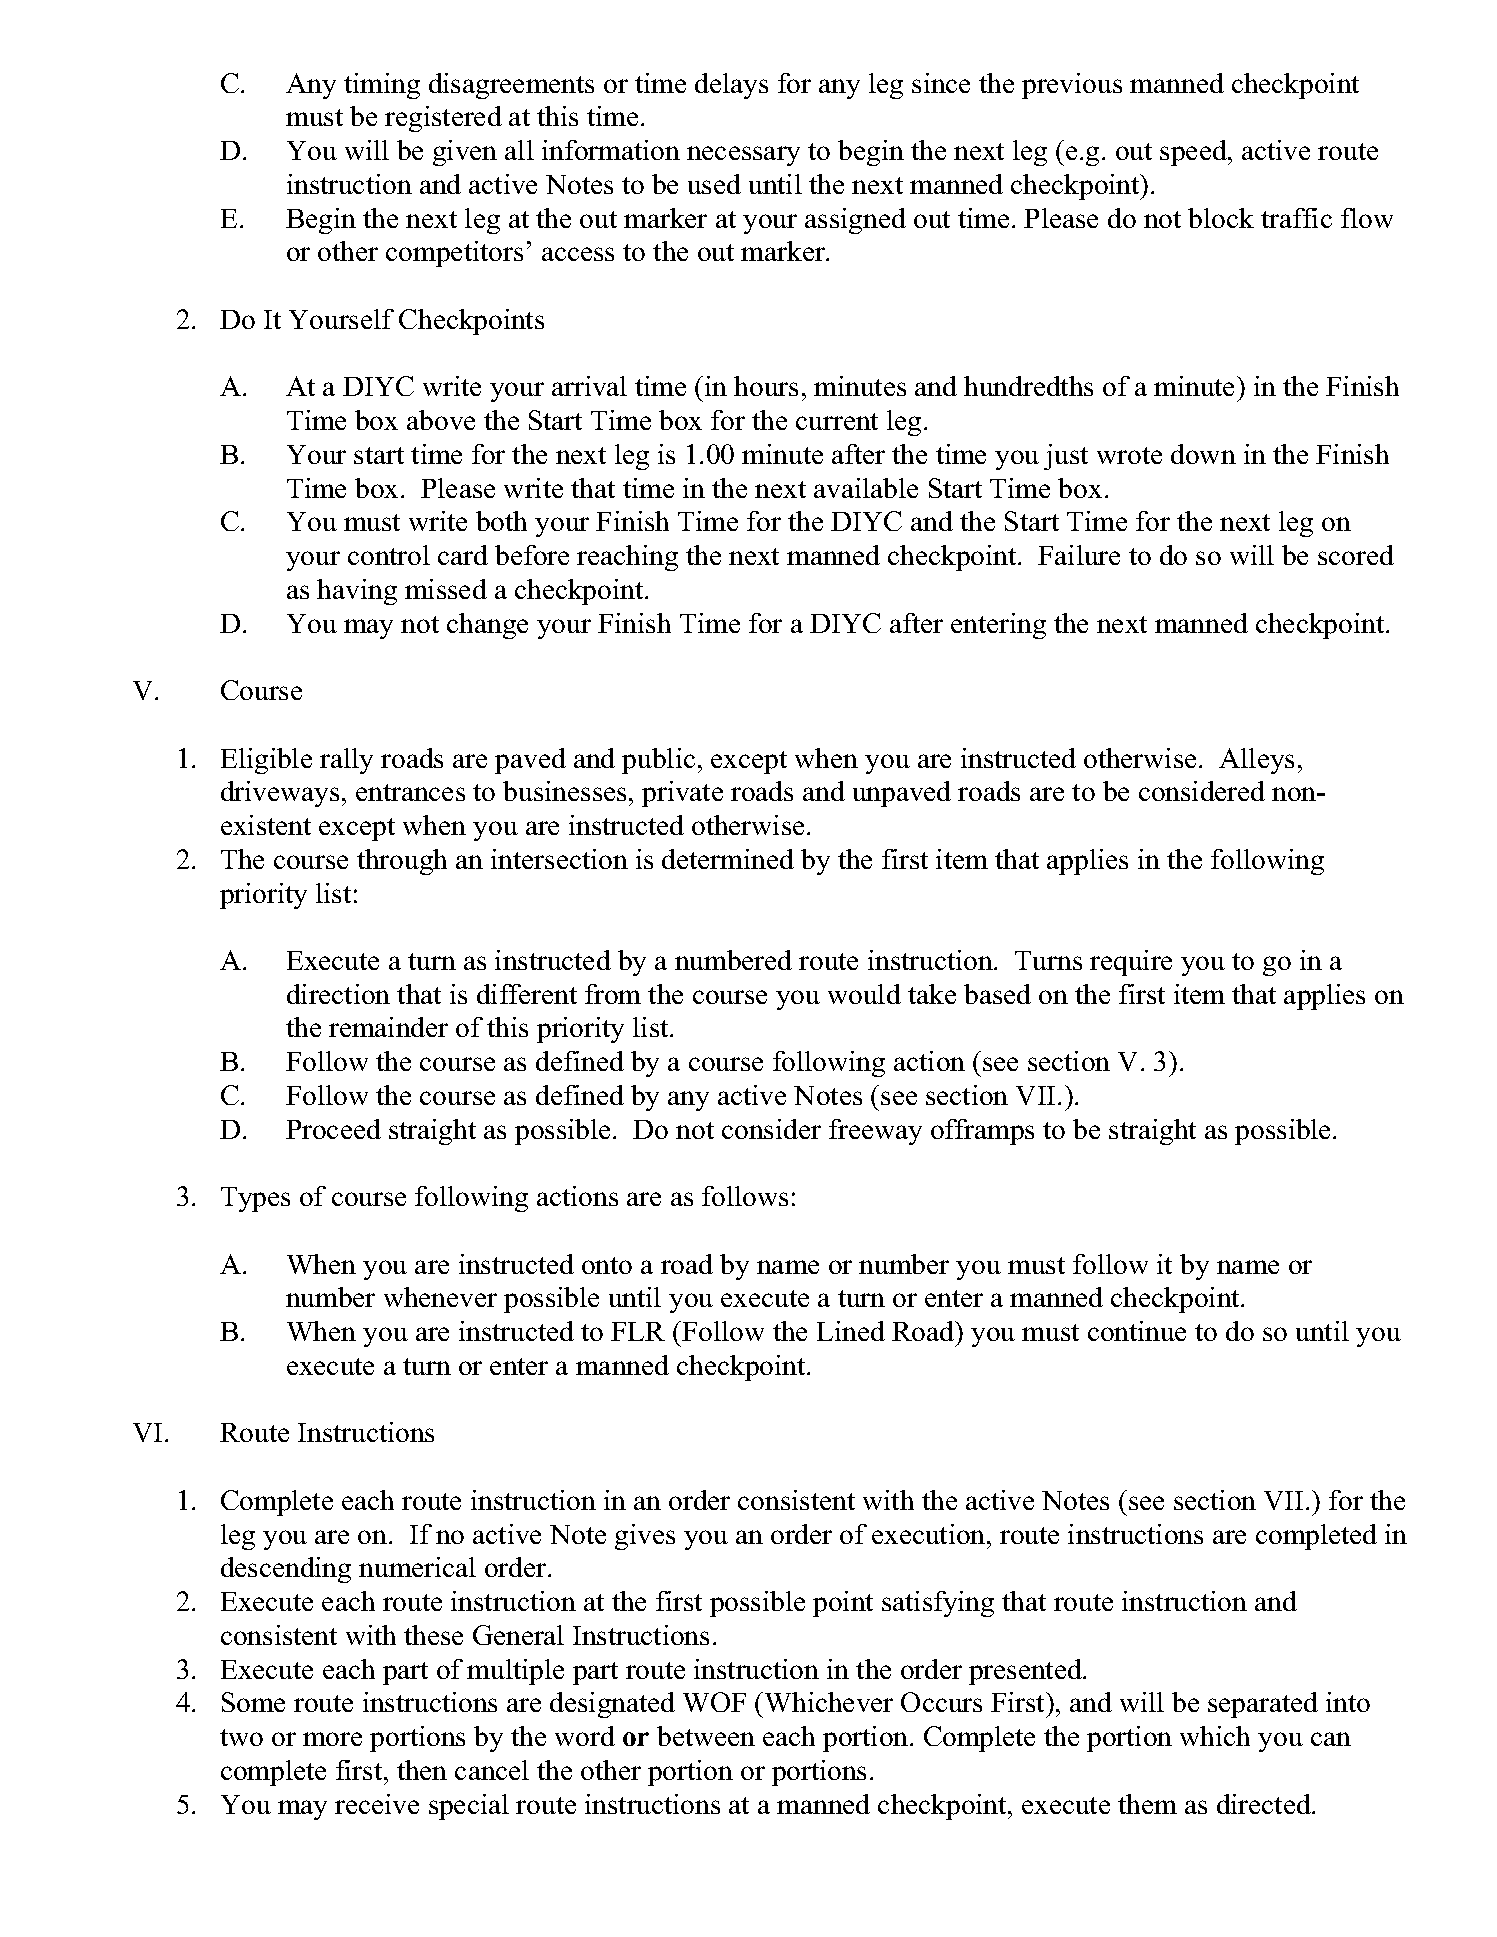 This image has width=1497, height=1937. Describe the element at coordinates (1131, 963) in the image. I see `require` at that location.
